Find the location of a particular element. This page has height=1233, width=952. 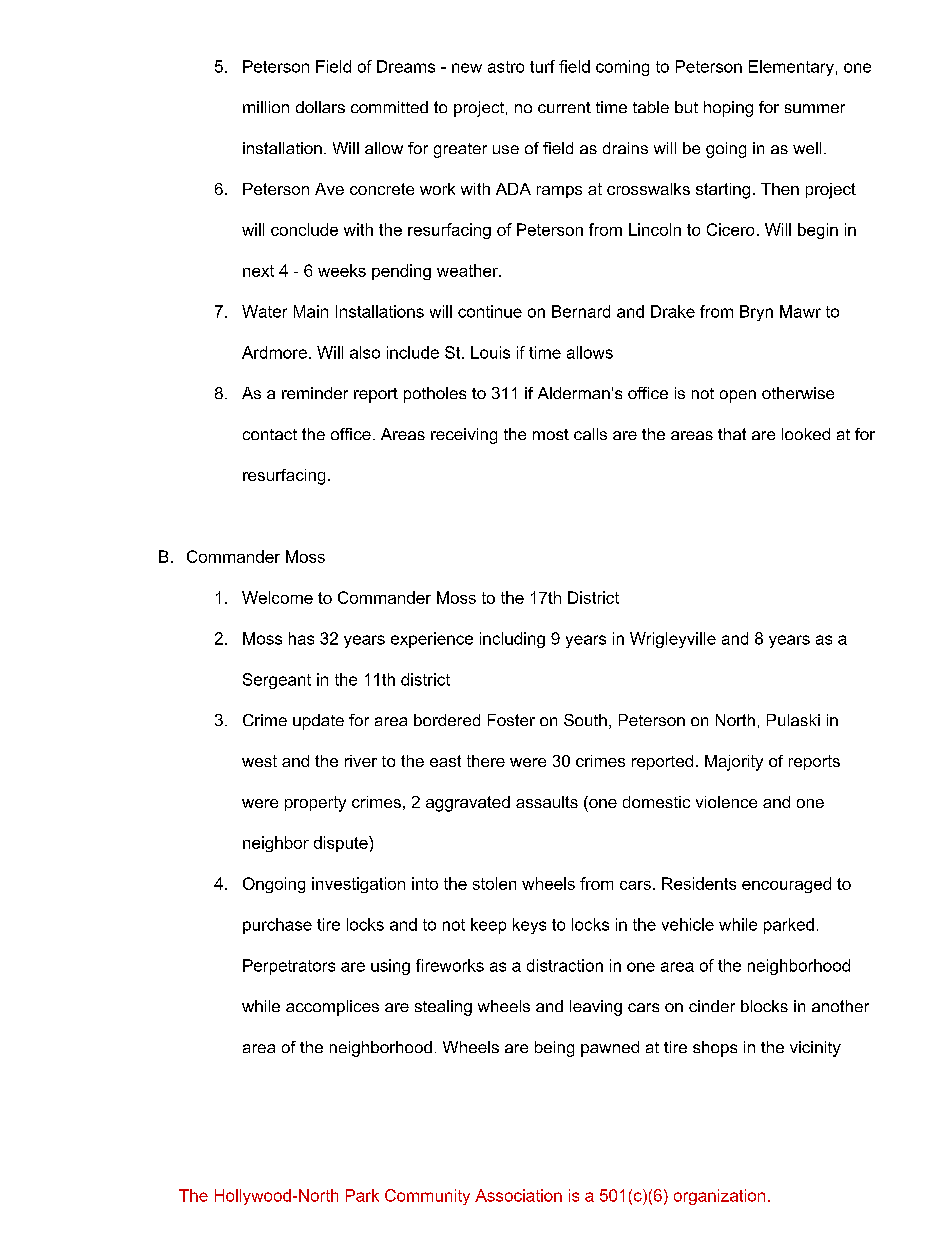

Association is located at coordinates (518, 1195).
